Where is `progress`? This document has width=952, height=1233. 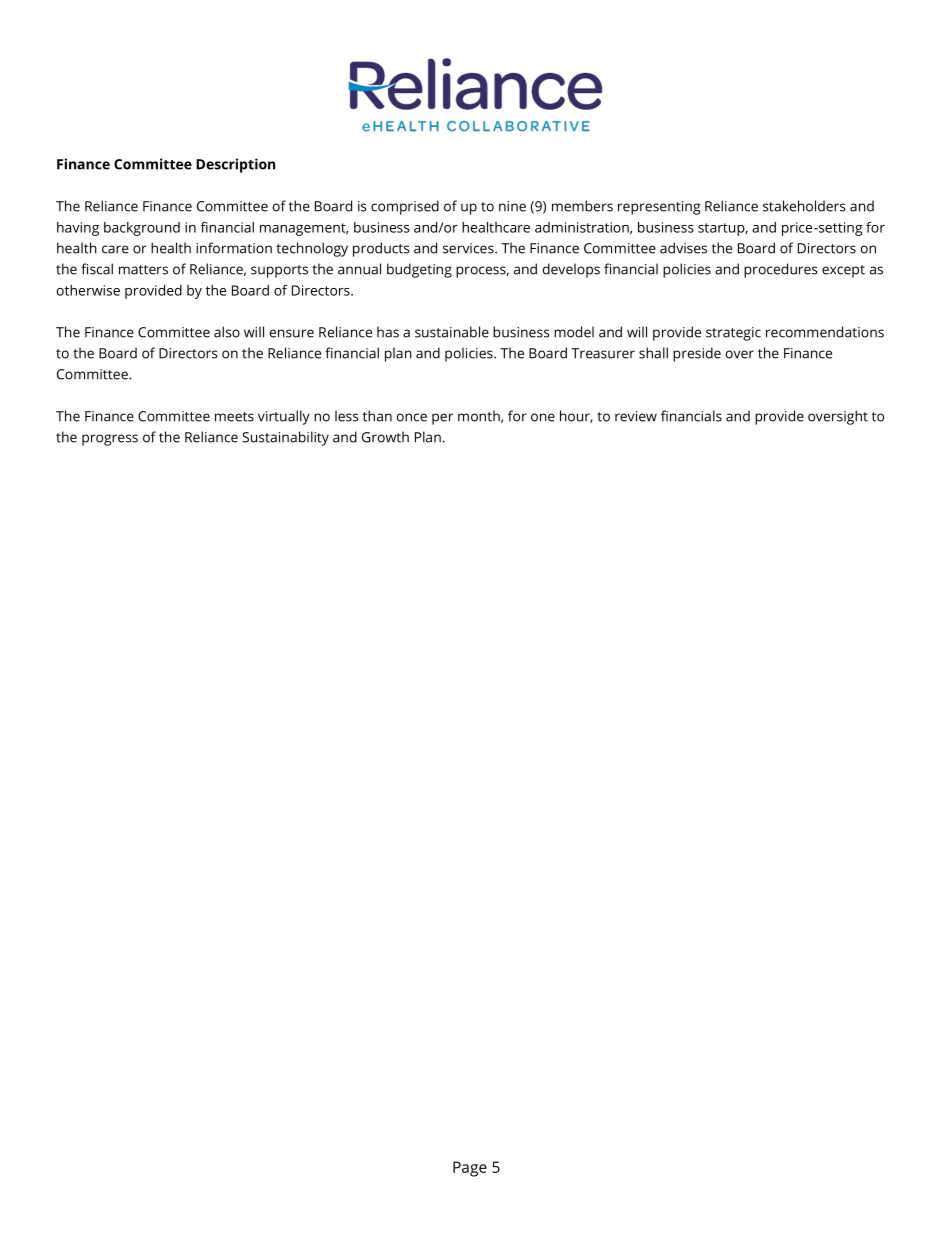 progress is located at coordinates (110, 440).
